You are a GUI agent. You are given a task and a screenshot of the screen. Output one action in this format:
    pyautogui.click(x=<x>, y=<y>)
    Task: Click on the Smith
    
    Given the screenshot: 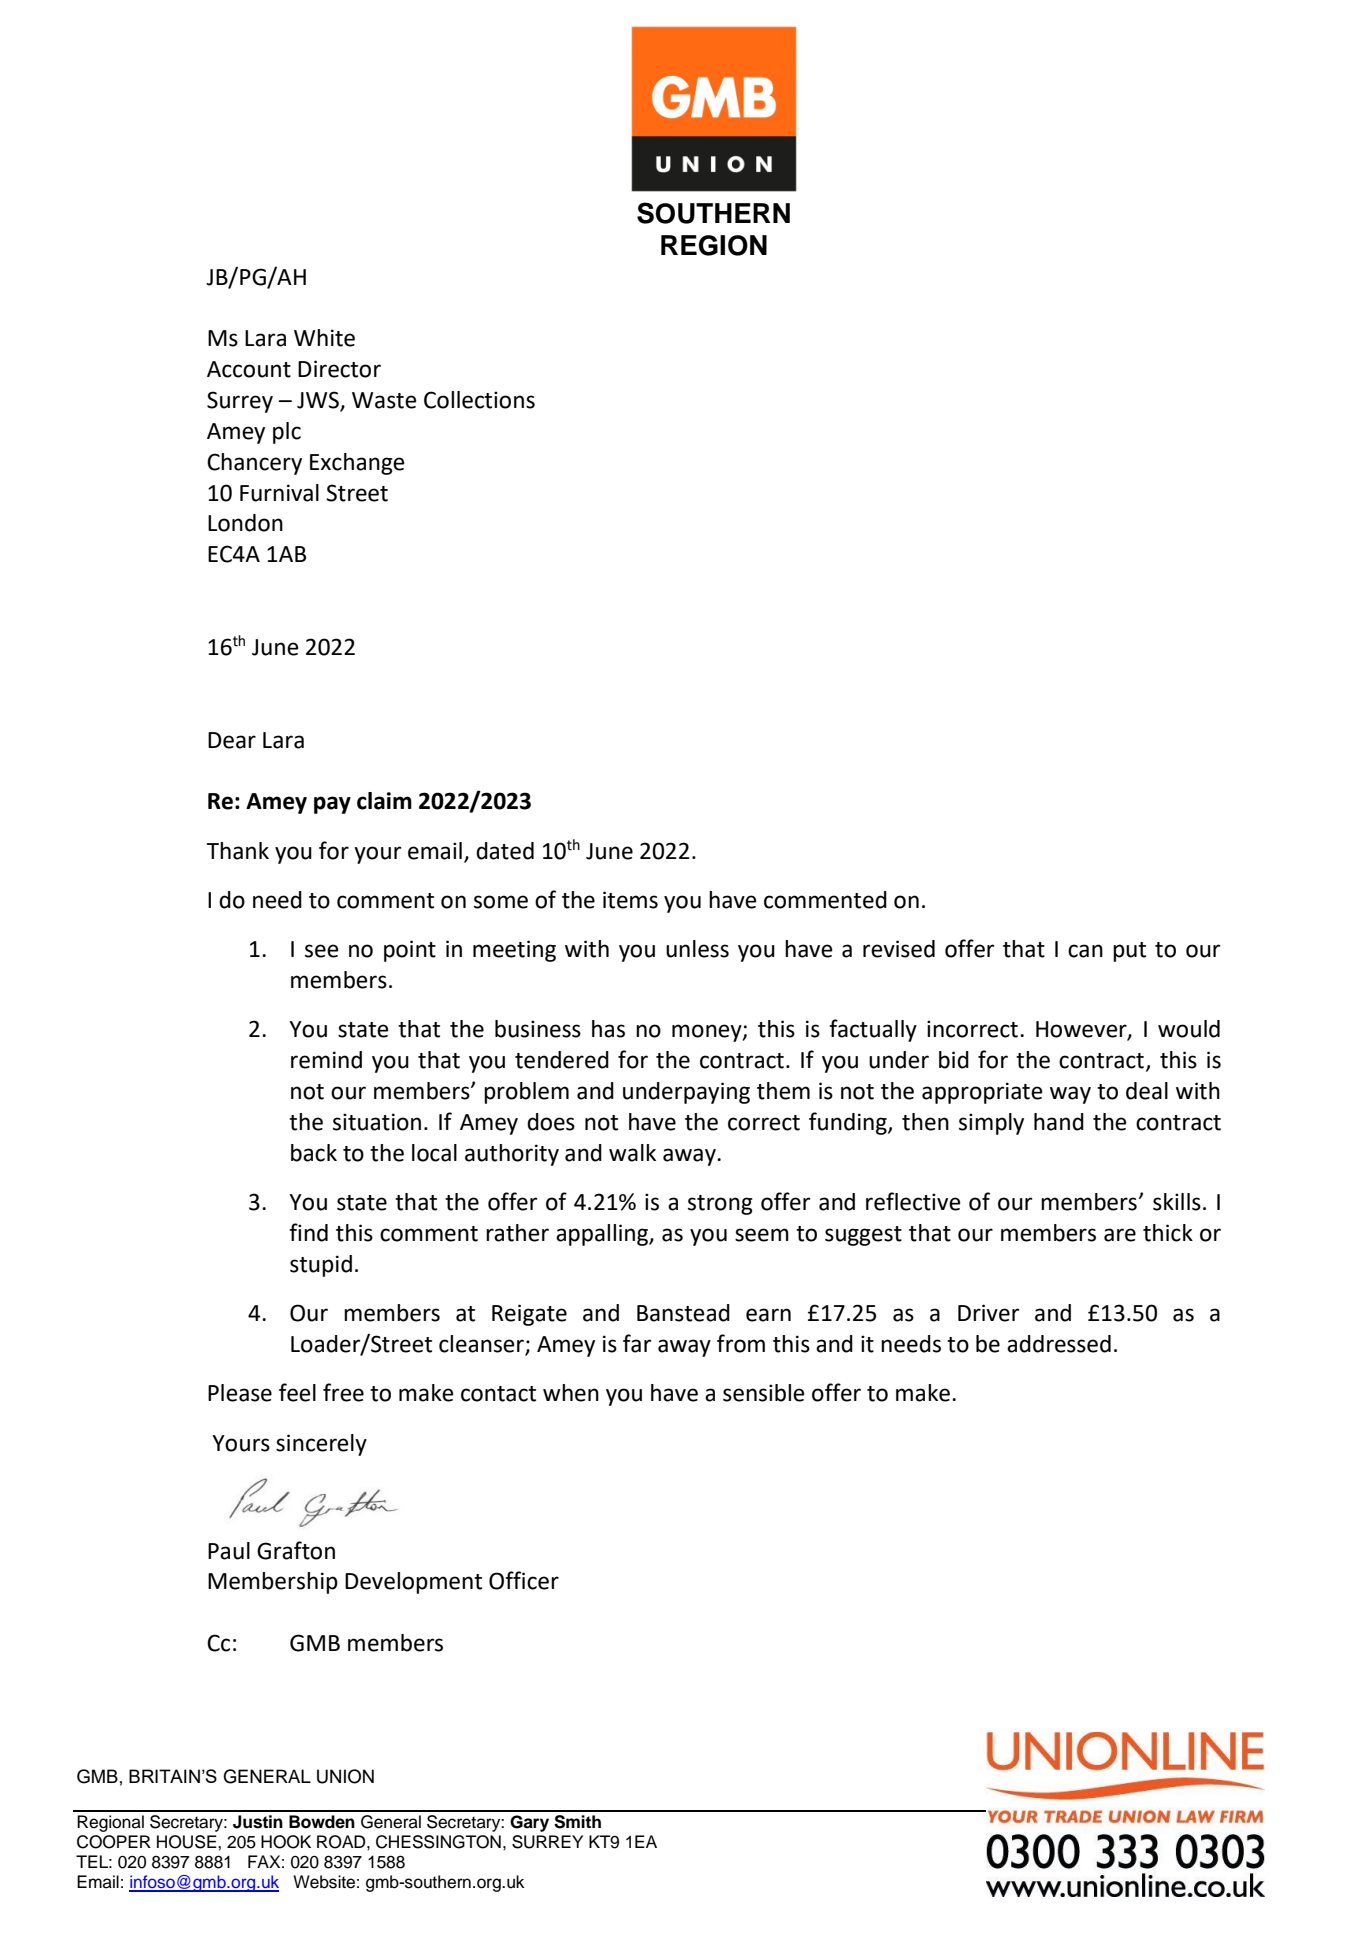 What is the action you would take?
    pyautogui.click(x=577, y=1822)
